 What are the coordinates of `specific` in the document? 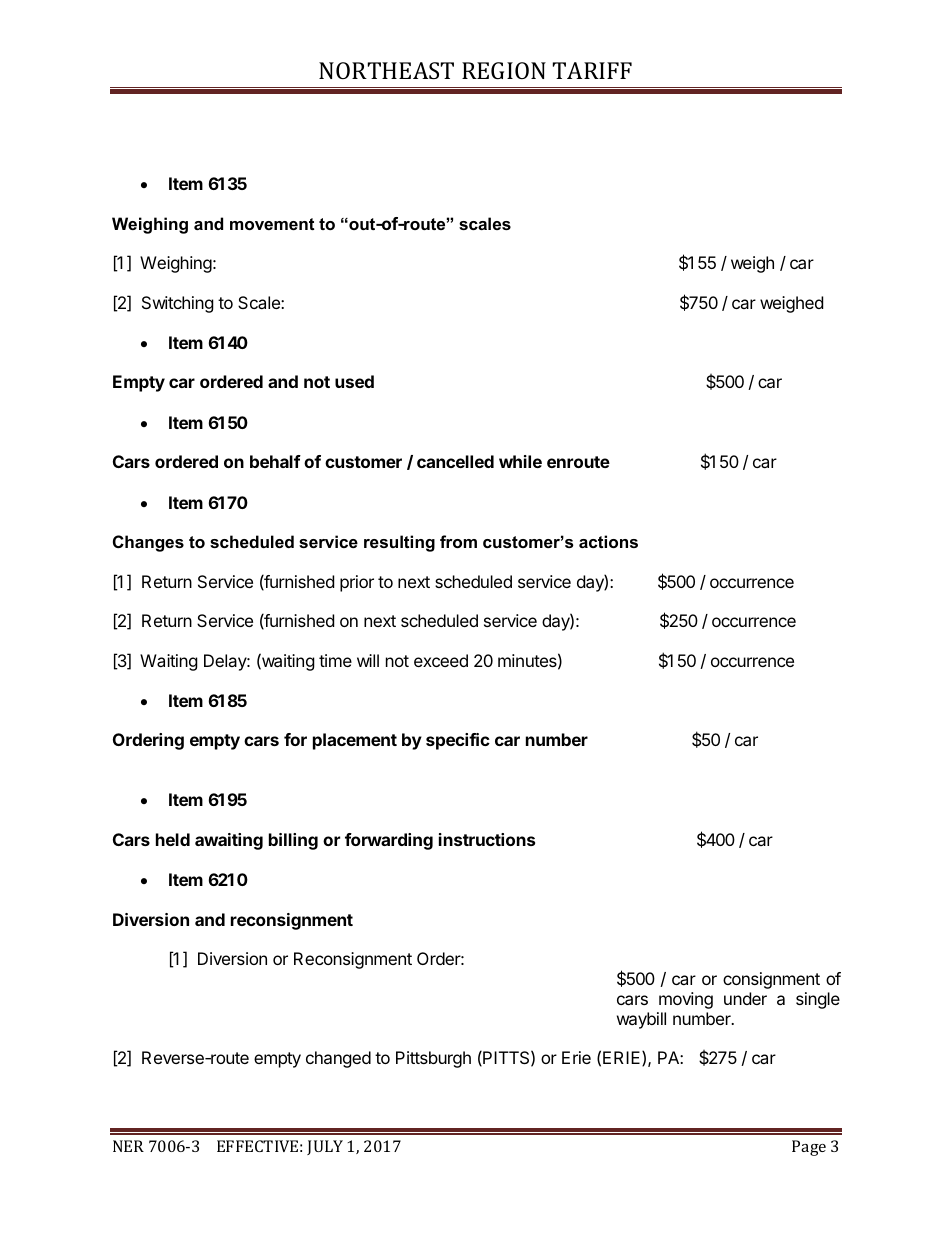 It's located at (458, 741).
